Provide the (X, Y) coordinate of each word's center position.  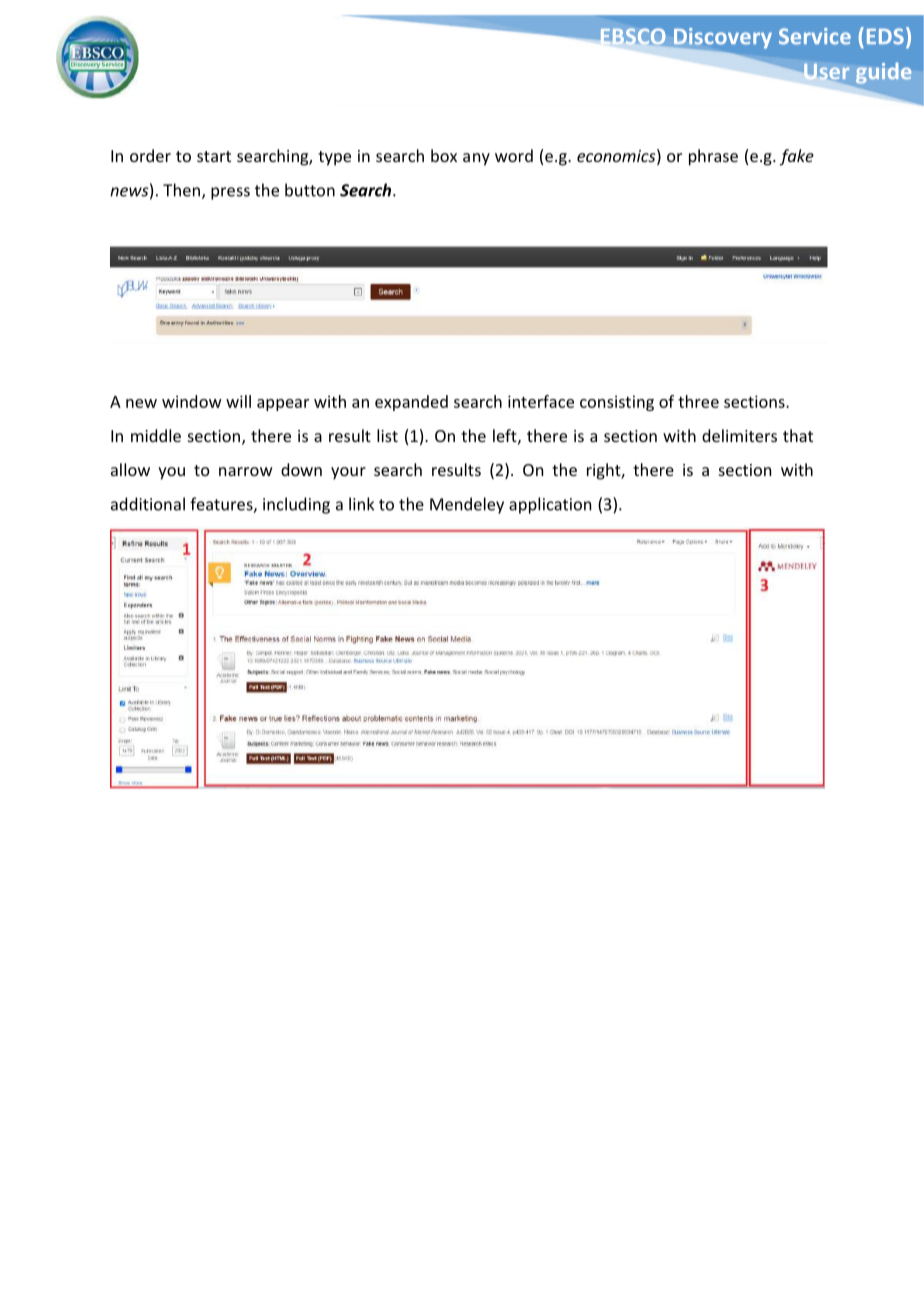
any (476, 159)
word (514, 155)
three (698, 401)
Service (815, 36)
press (230, 193)
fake (797, 157)
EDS (885, 36)
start (214, 156)
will (238, 401)
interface (541, 401)
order (150, 155)
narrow (246, 471)
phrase (713, 157)
